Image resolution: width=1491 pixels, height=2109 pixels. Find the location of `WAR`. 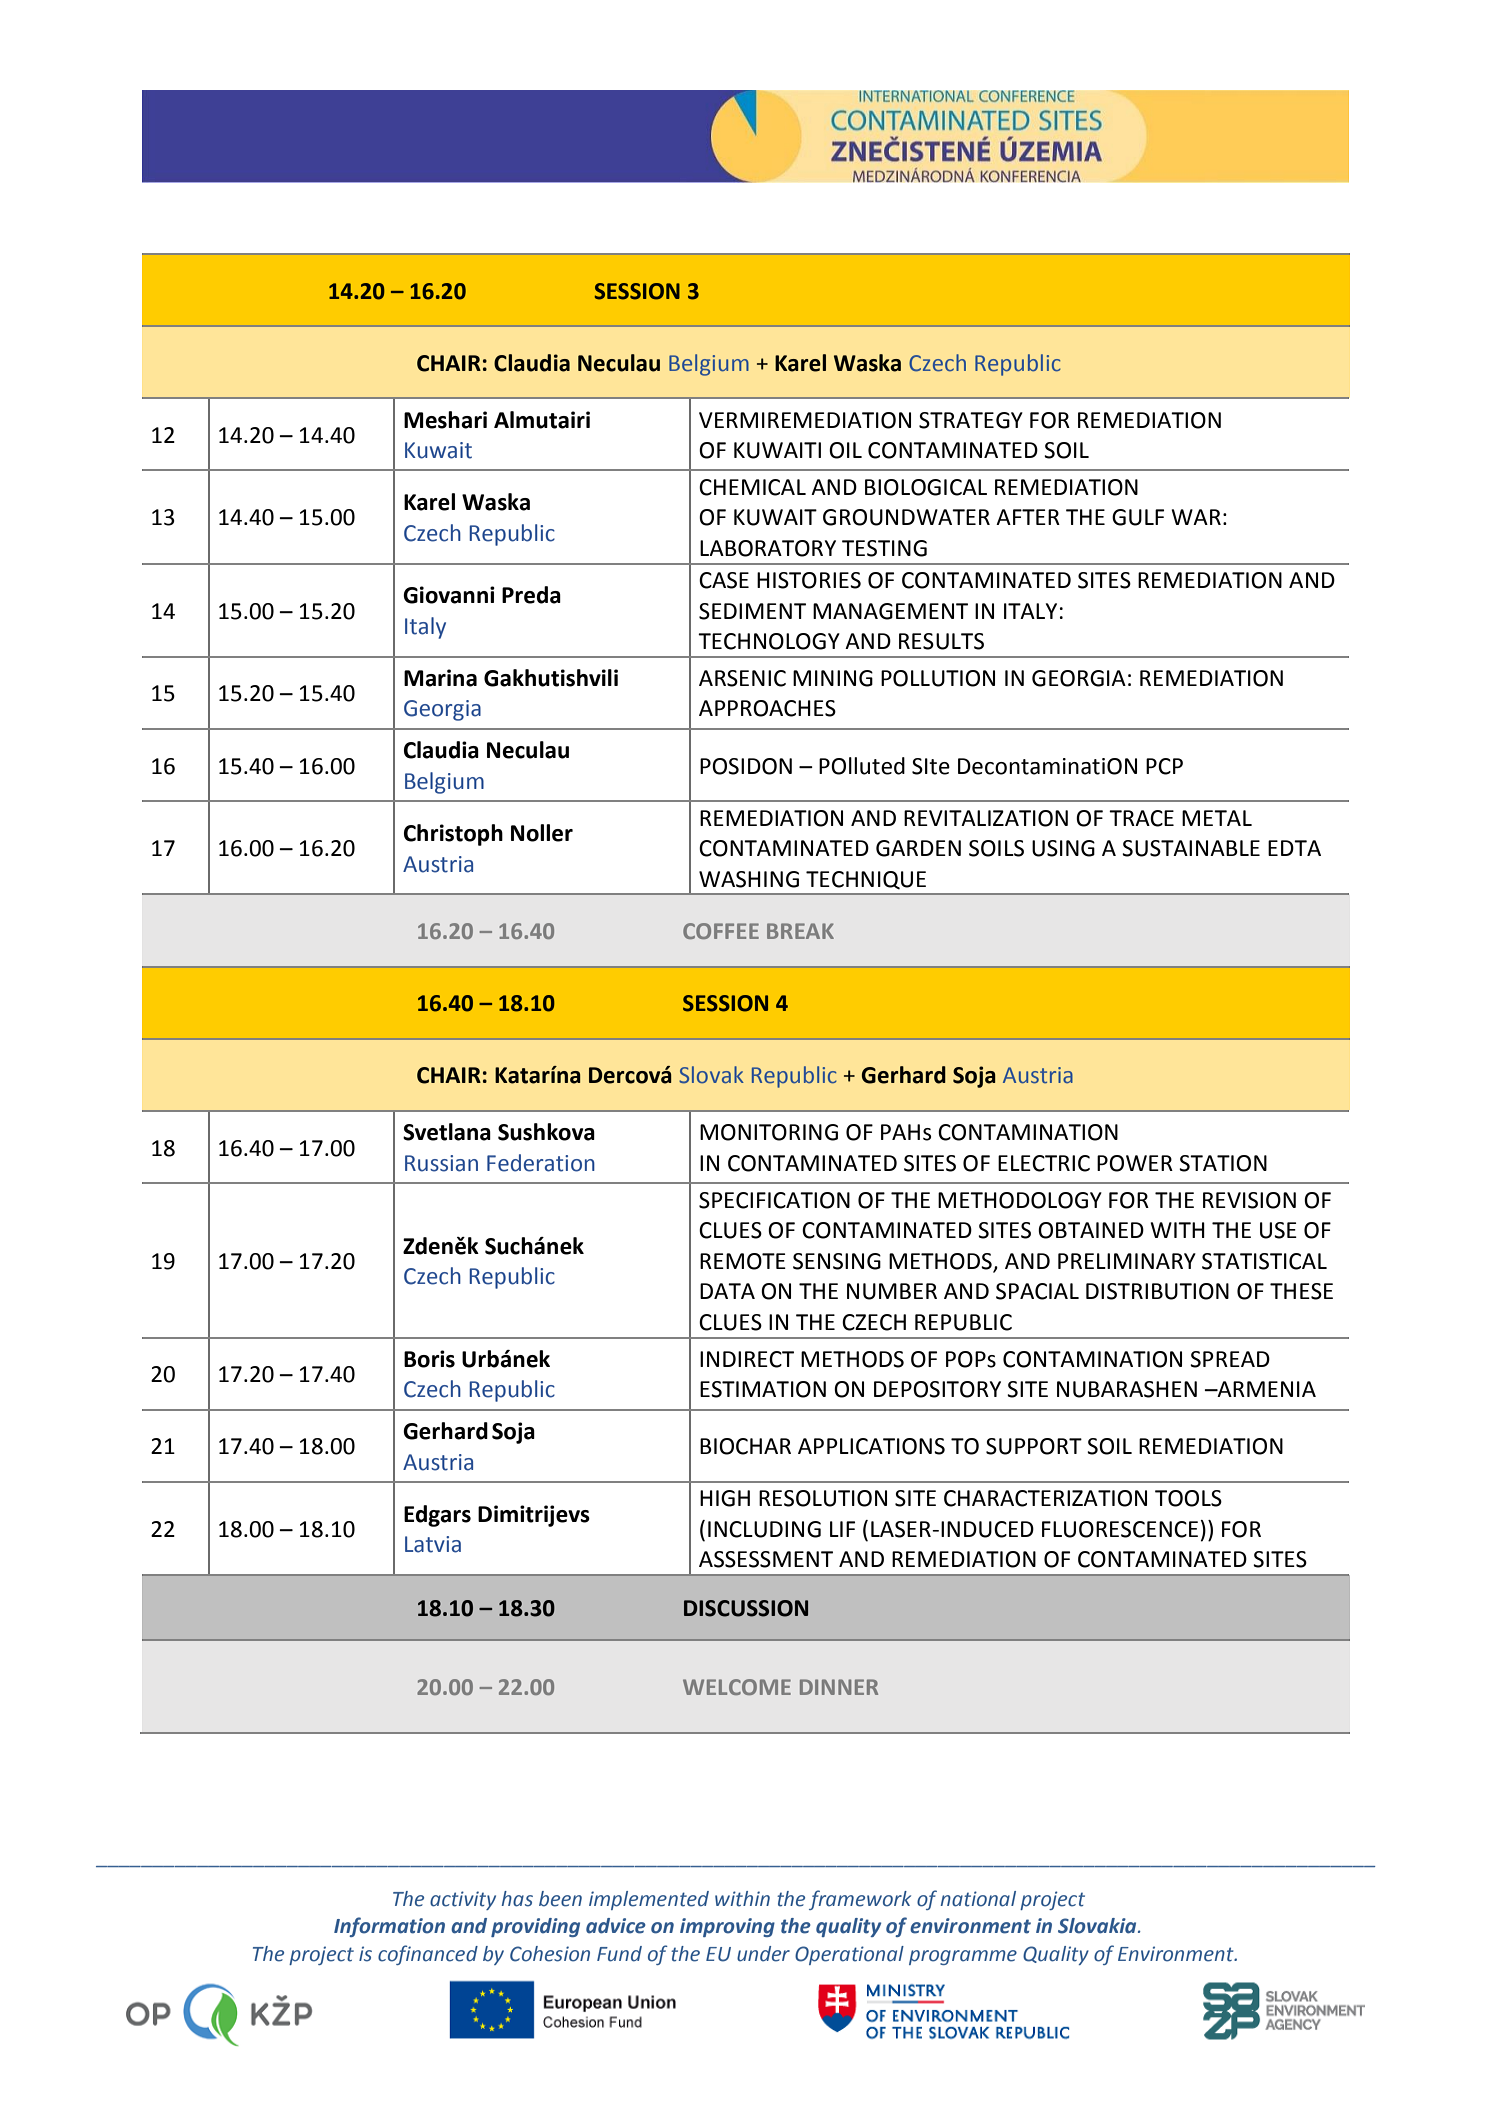

WAR is located at coordinates (1196, 517).
